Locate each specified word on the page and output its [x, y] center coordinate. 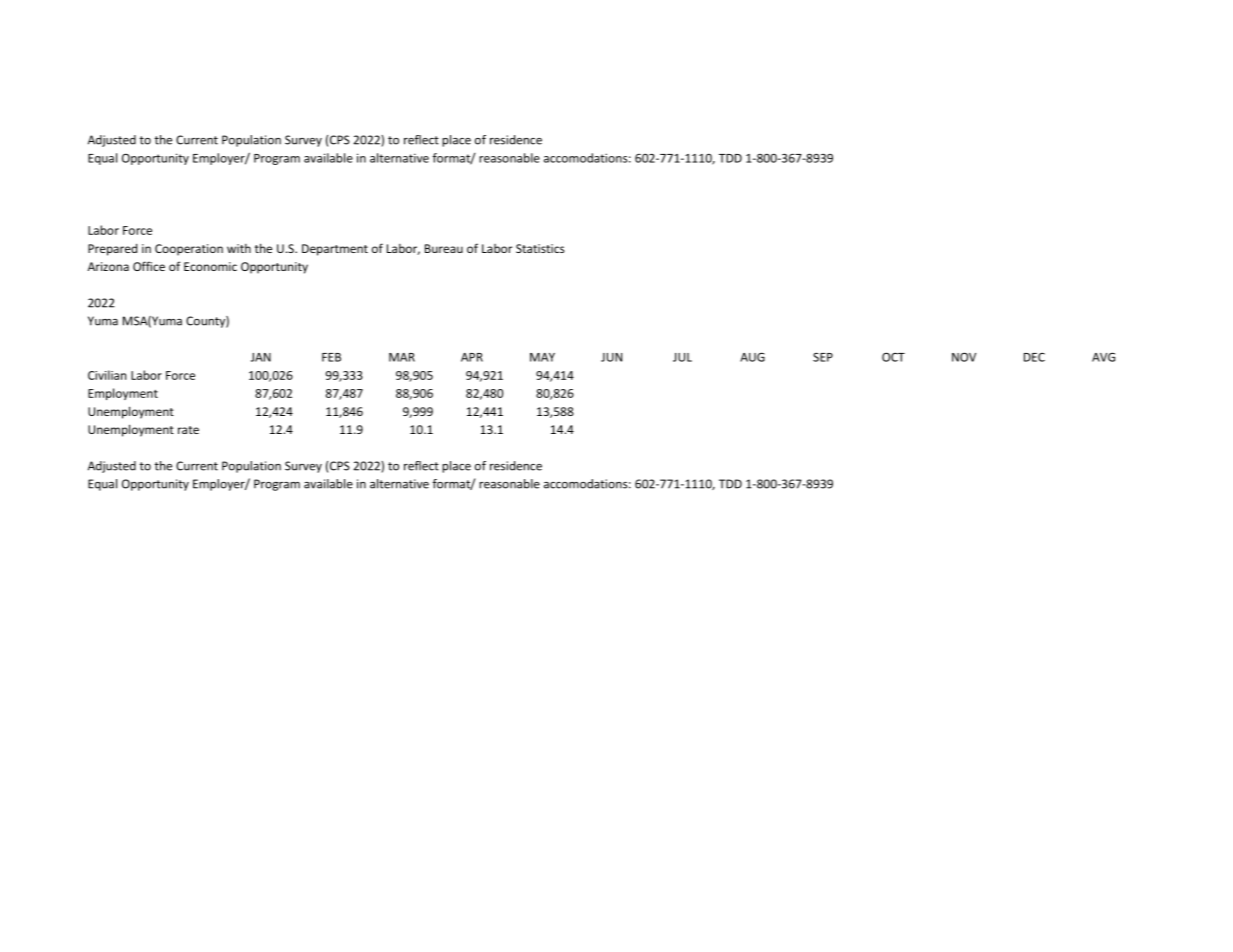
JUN [611, 357]
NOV [964, 357]
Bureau [444, 248]
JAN [261, 357]
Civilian [107, 375]
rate [188, 430]
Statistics [540, 248]
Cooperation [189, 250]
